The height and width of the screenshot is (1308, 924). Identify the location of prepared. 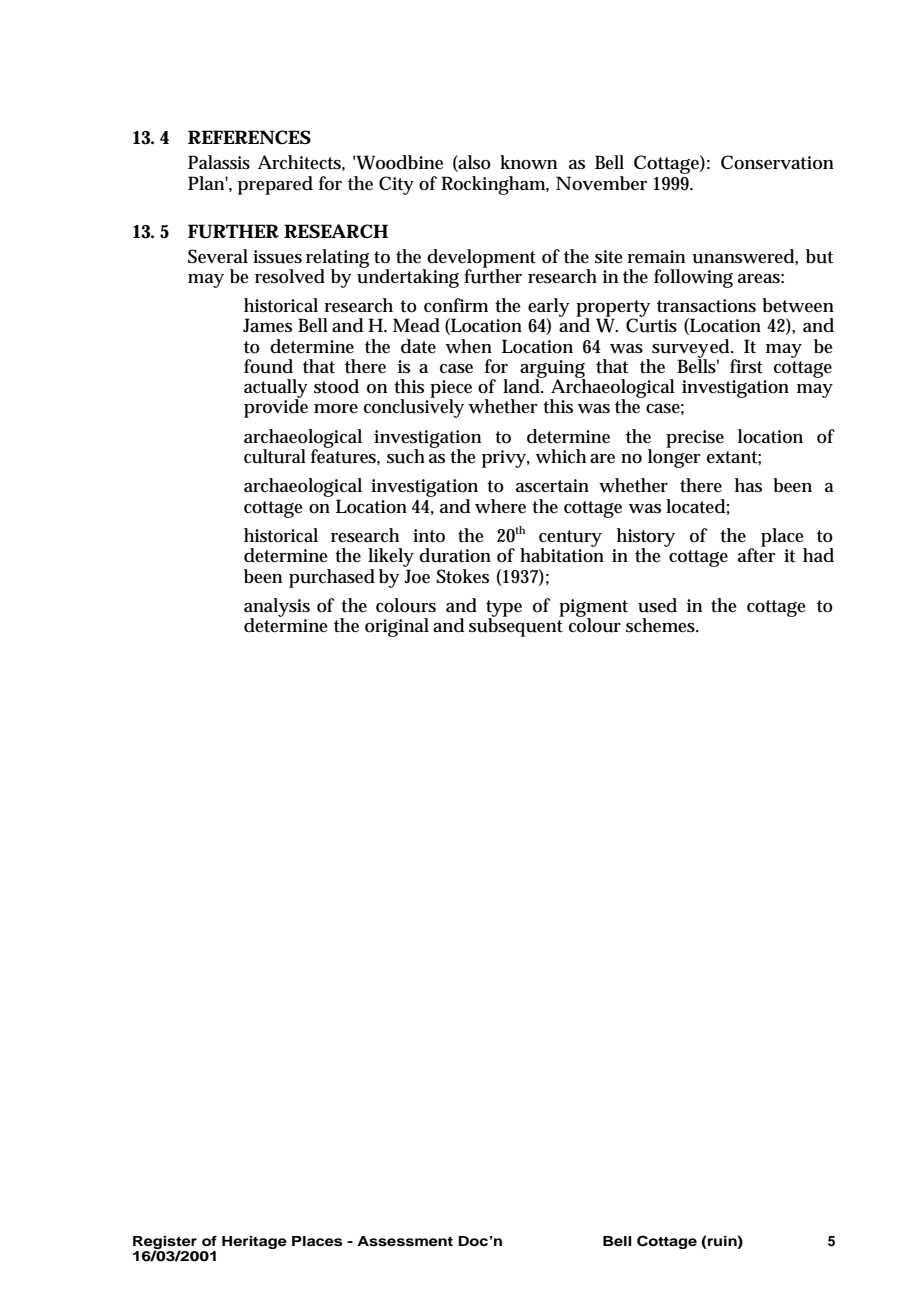
(275, 185).
